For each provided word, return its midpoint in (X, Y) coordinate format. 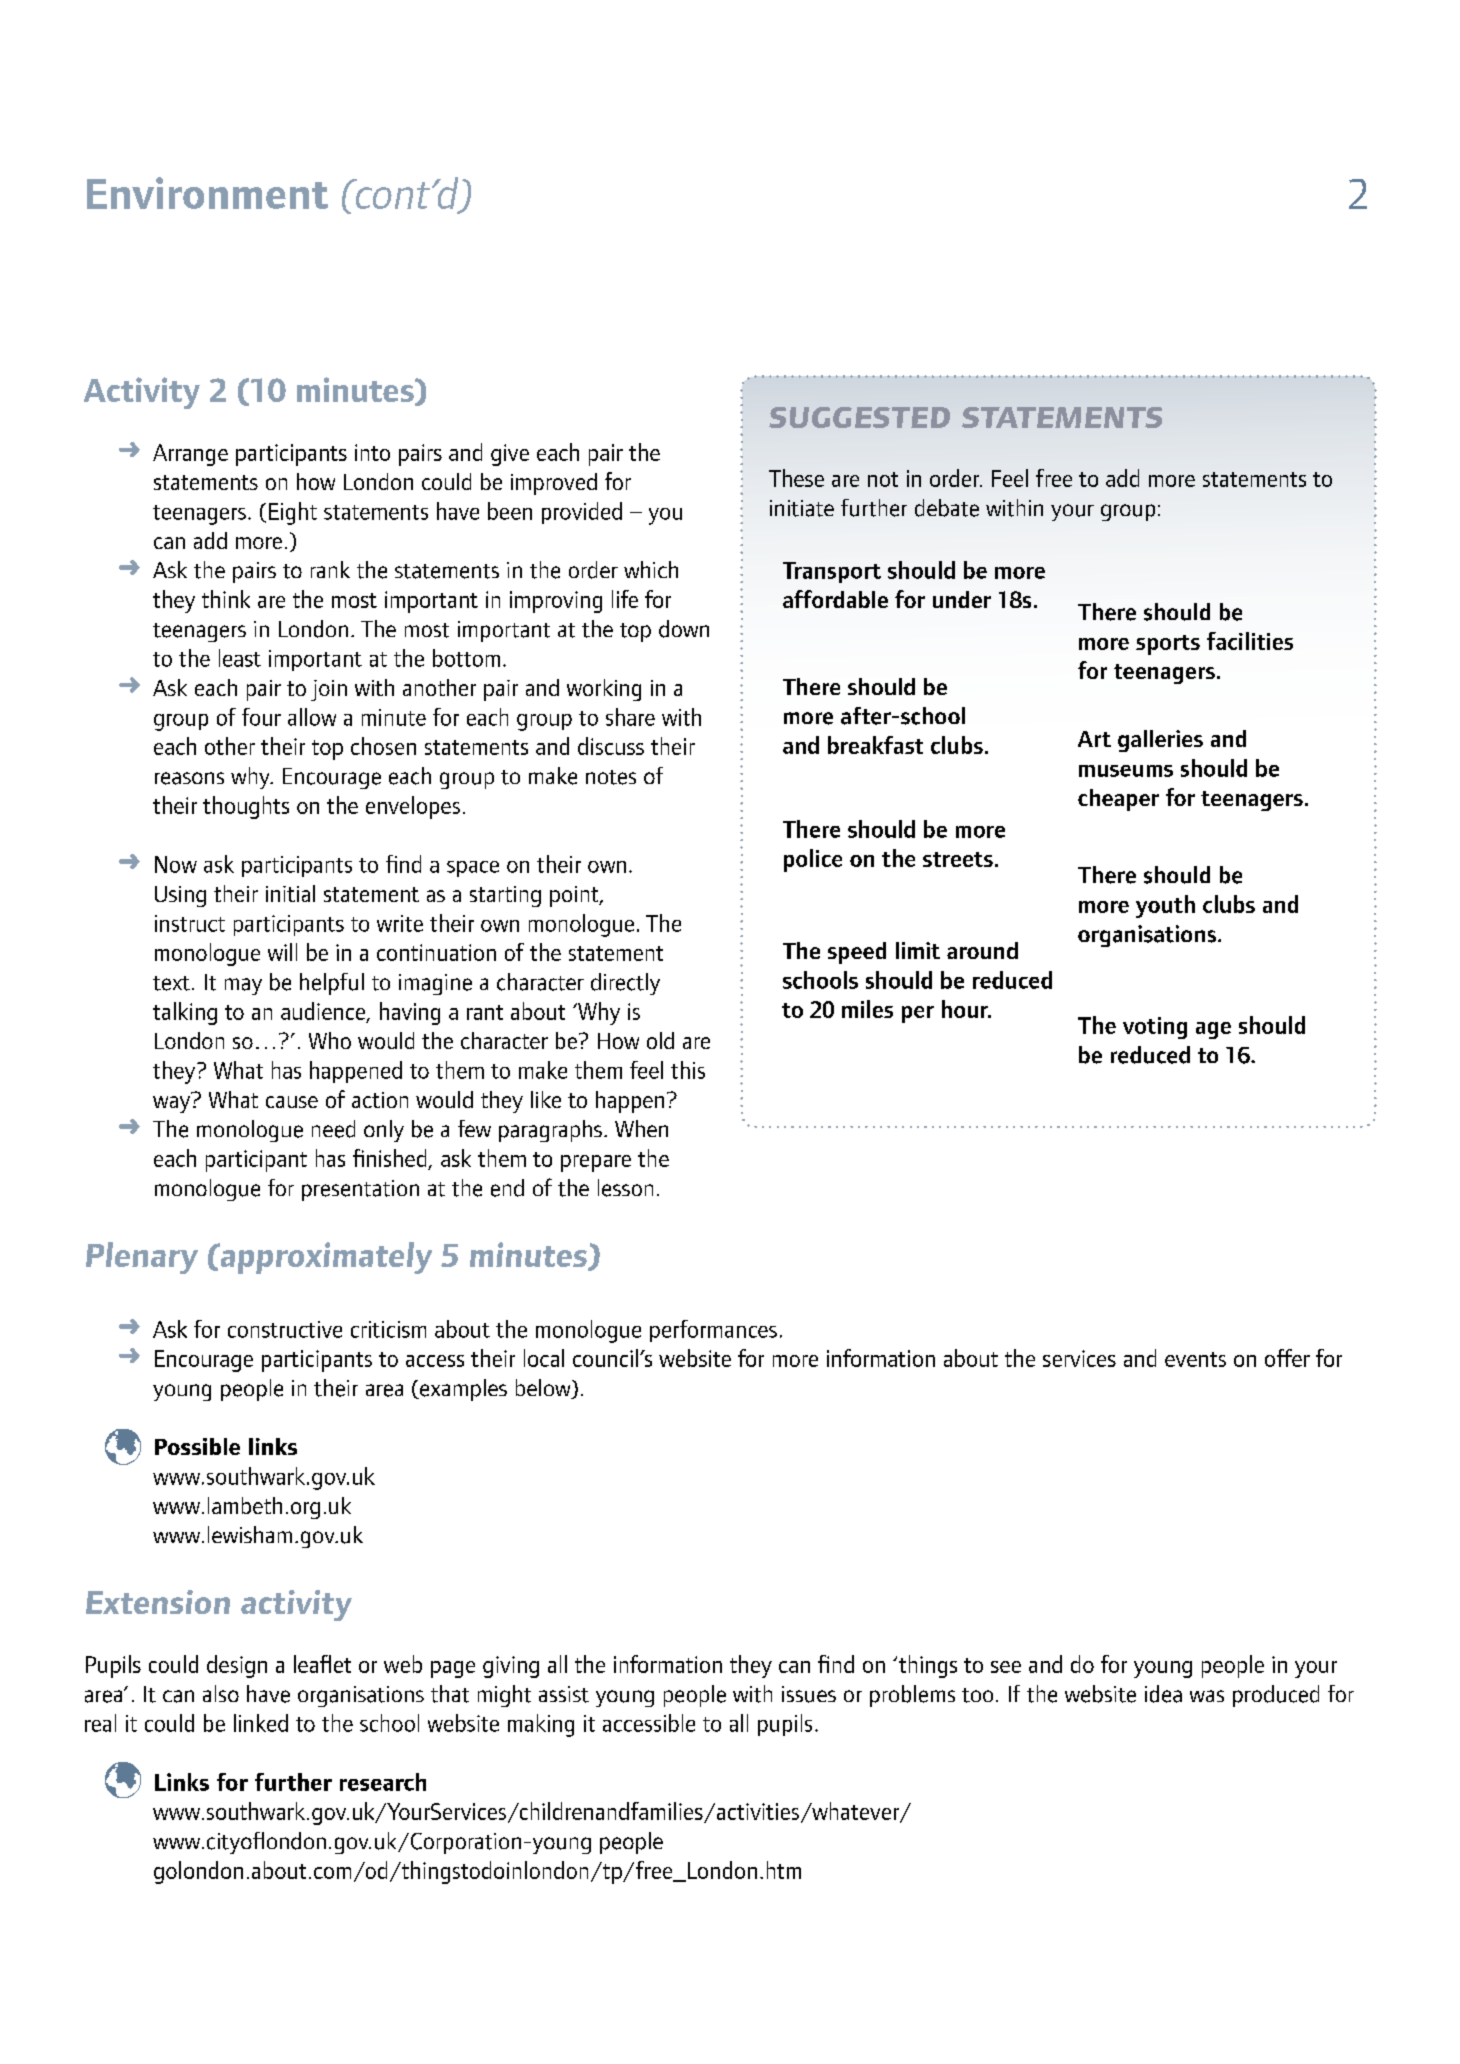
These (796, 478)
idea (1163, 1694)
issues (809, 1694)
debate (947, 508)
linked (261, 1723)
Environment (207, 193)
